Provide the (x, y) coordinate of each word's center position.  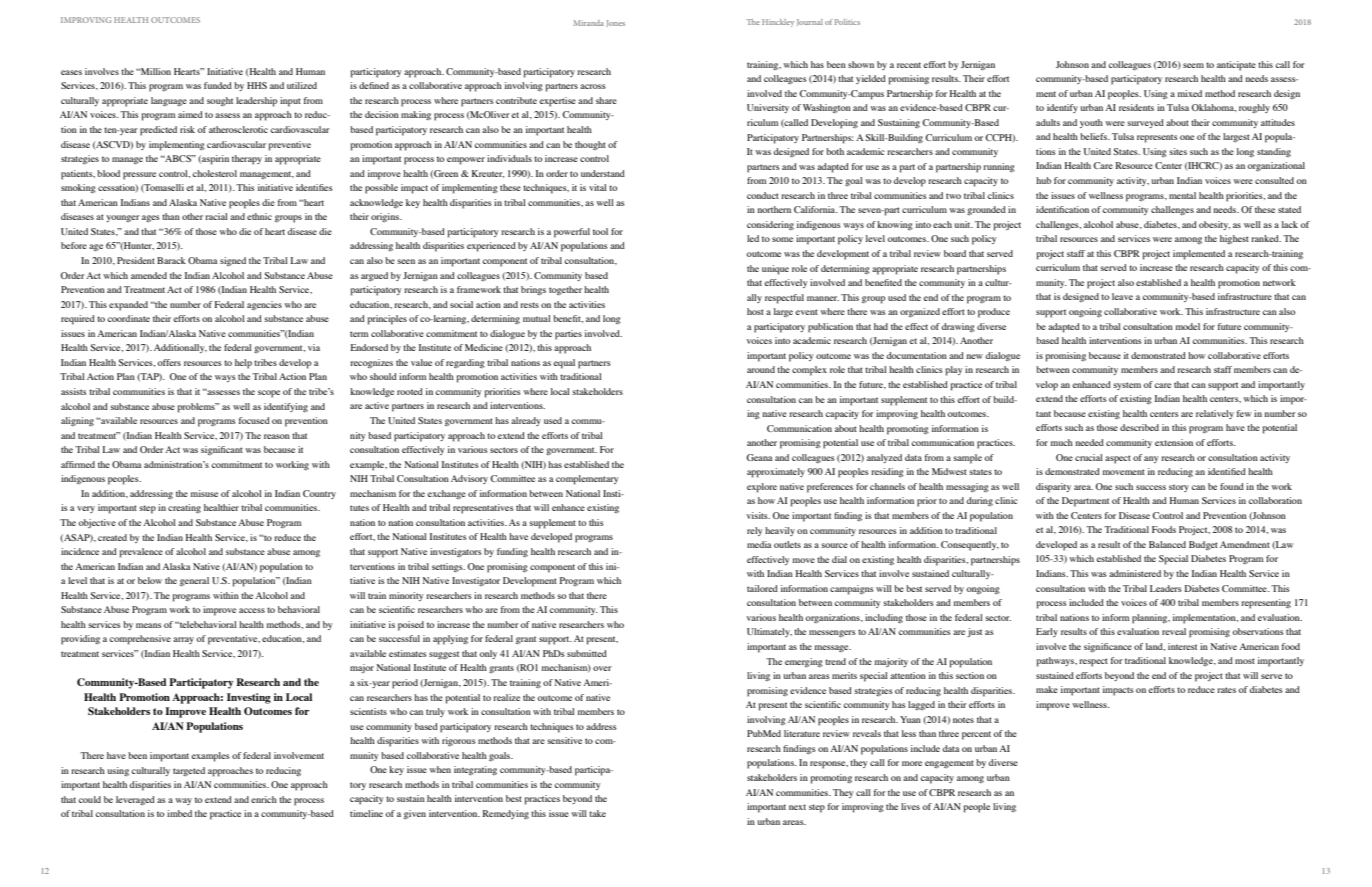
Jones (616, 23)
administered (1135, 573)
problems (197, 408)
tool (600, 231)
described (1139, 427)
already (526, 421)
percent (976, 735)
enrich (264, 799)
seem (1193, 65)
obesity (1214, 225)
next (797, 807)
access (252, 610)
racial (216, 216)
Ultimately (769, 632)
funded (218, 85)
